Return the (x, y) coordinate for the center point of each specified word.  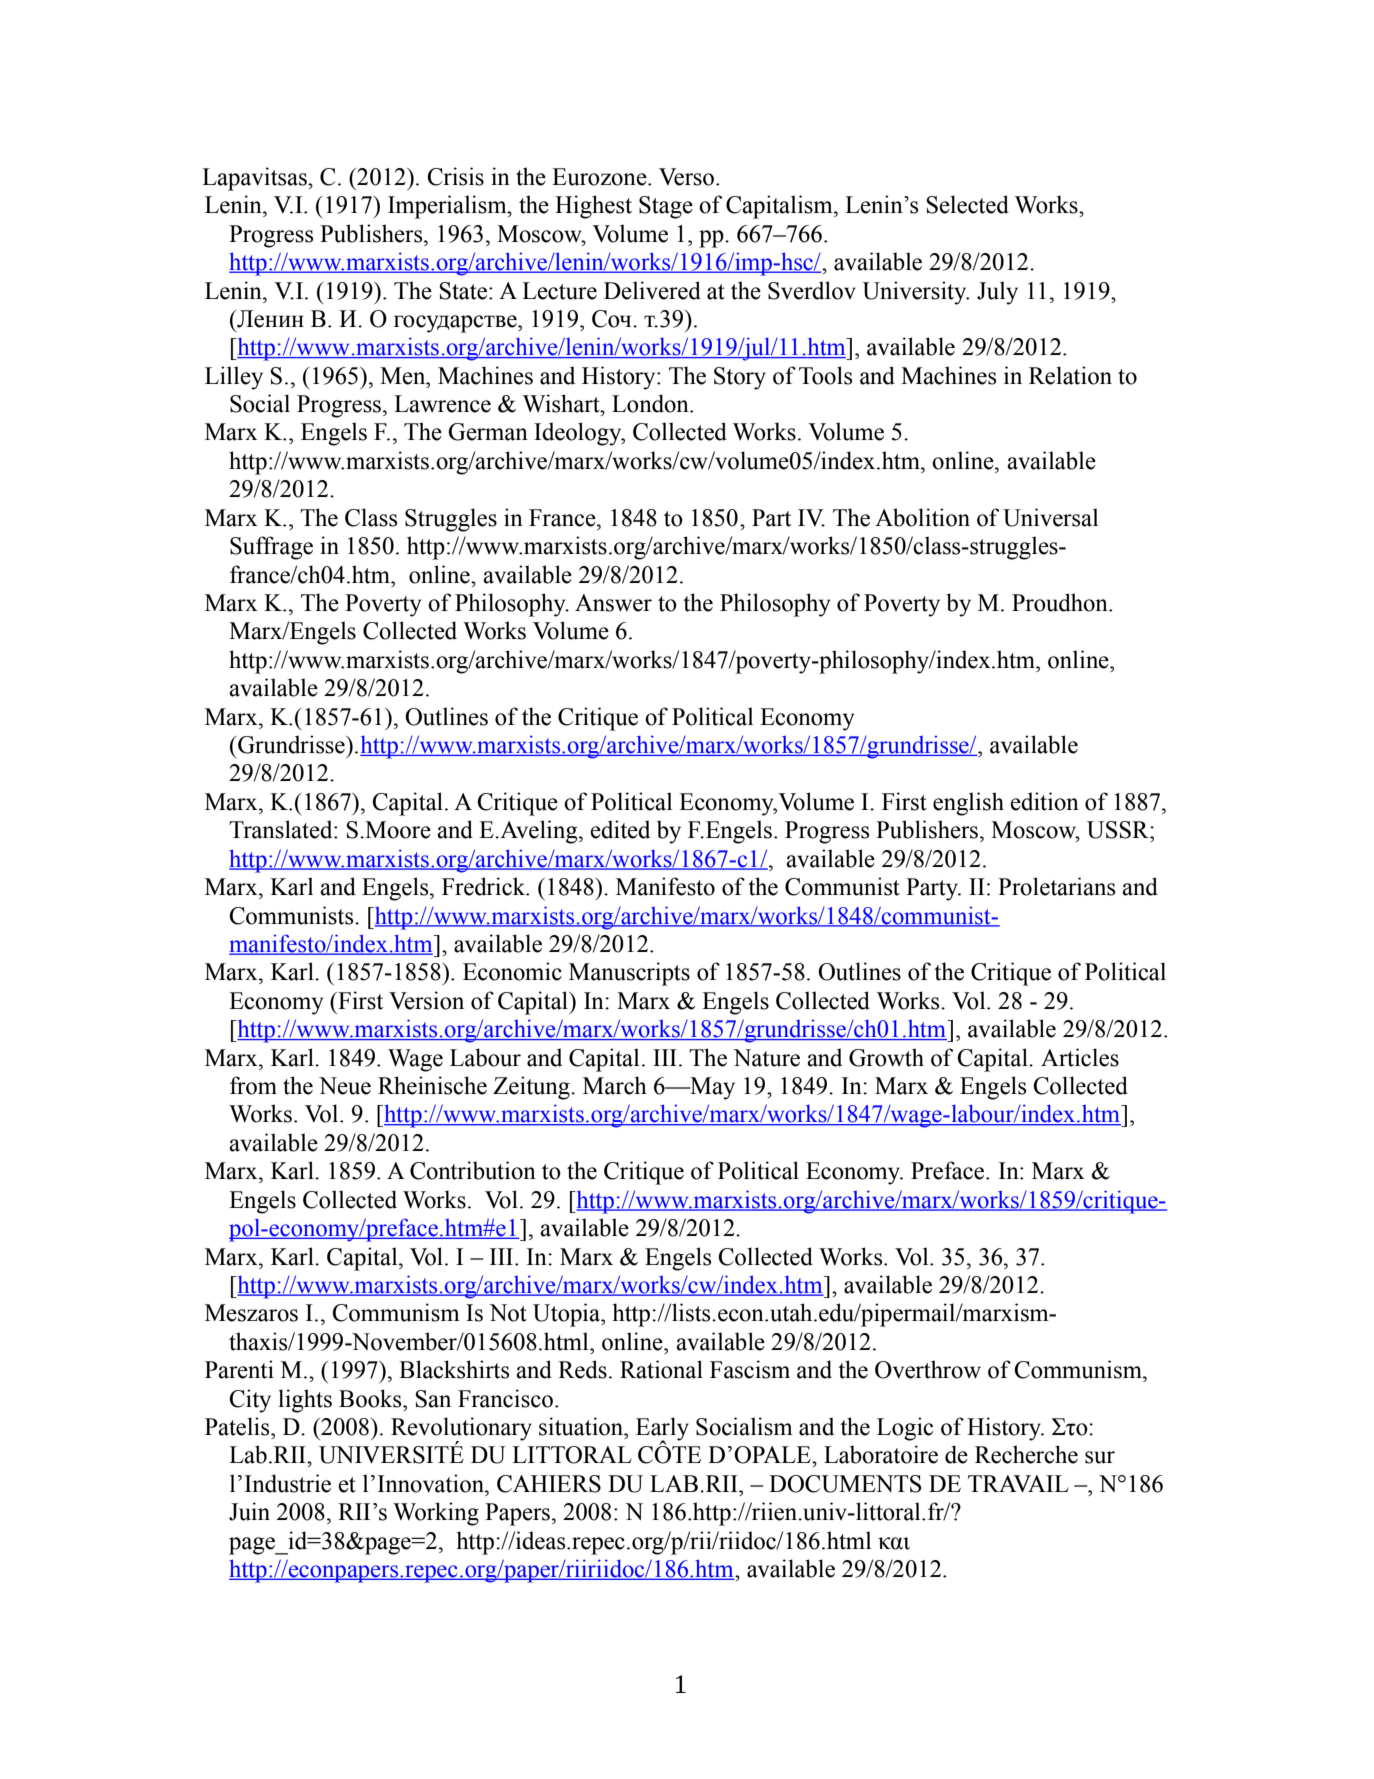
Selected (967, 204)
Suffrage (271, 548)
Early (662, 1430)
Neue (345, 1086)
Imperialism (448, 207)
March (615, 1085)
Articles (1080, 1057)
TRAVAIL (1018, 1484)
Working (436, 1514)
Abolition (922, 517)
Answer (613, 603)
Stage (666, 207)
